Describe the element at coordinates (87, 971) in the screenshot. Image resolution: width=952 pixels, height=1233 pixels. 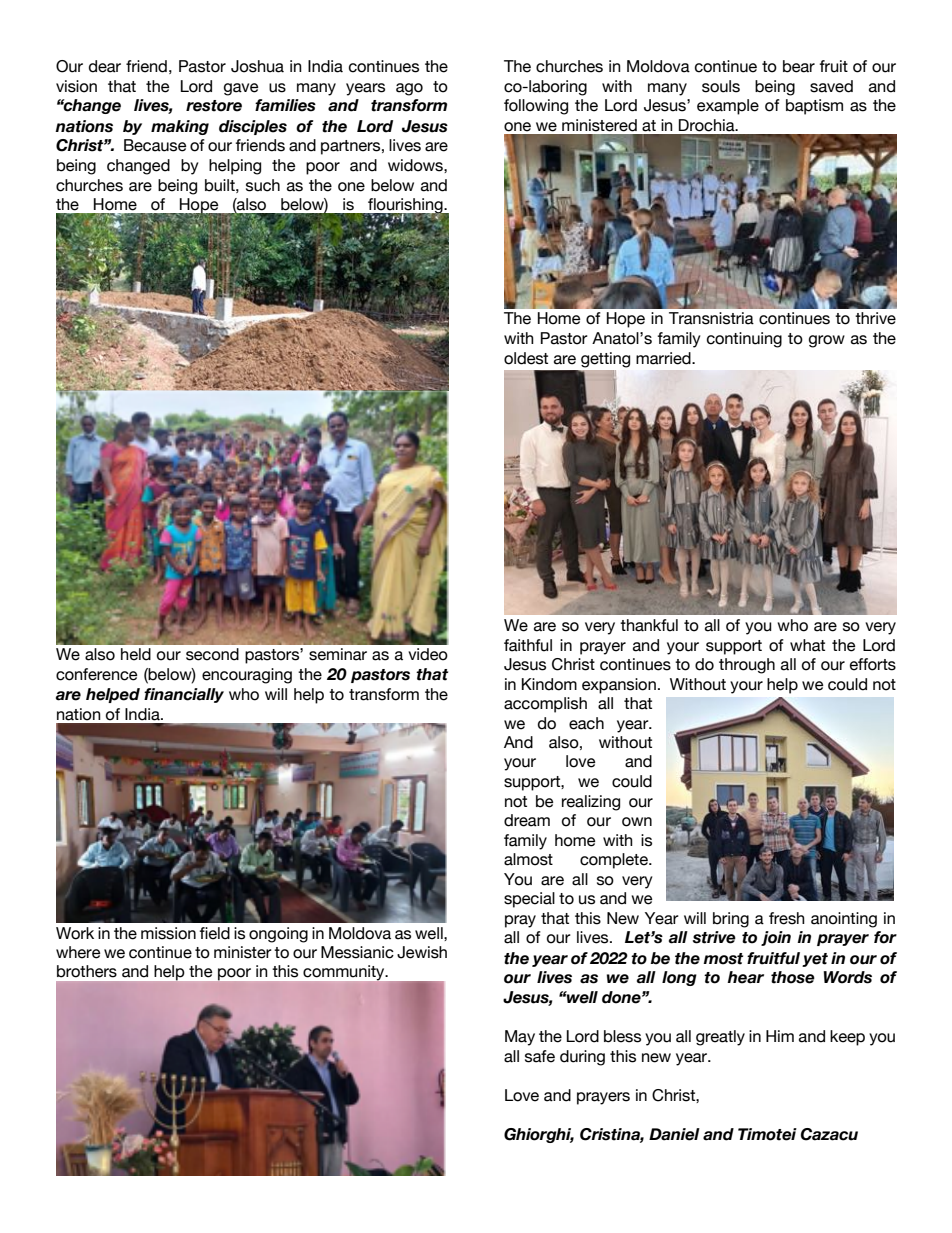
I see `brothers` at that location.
